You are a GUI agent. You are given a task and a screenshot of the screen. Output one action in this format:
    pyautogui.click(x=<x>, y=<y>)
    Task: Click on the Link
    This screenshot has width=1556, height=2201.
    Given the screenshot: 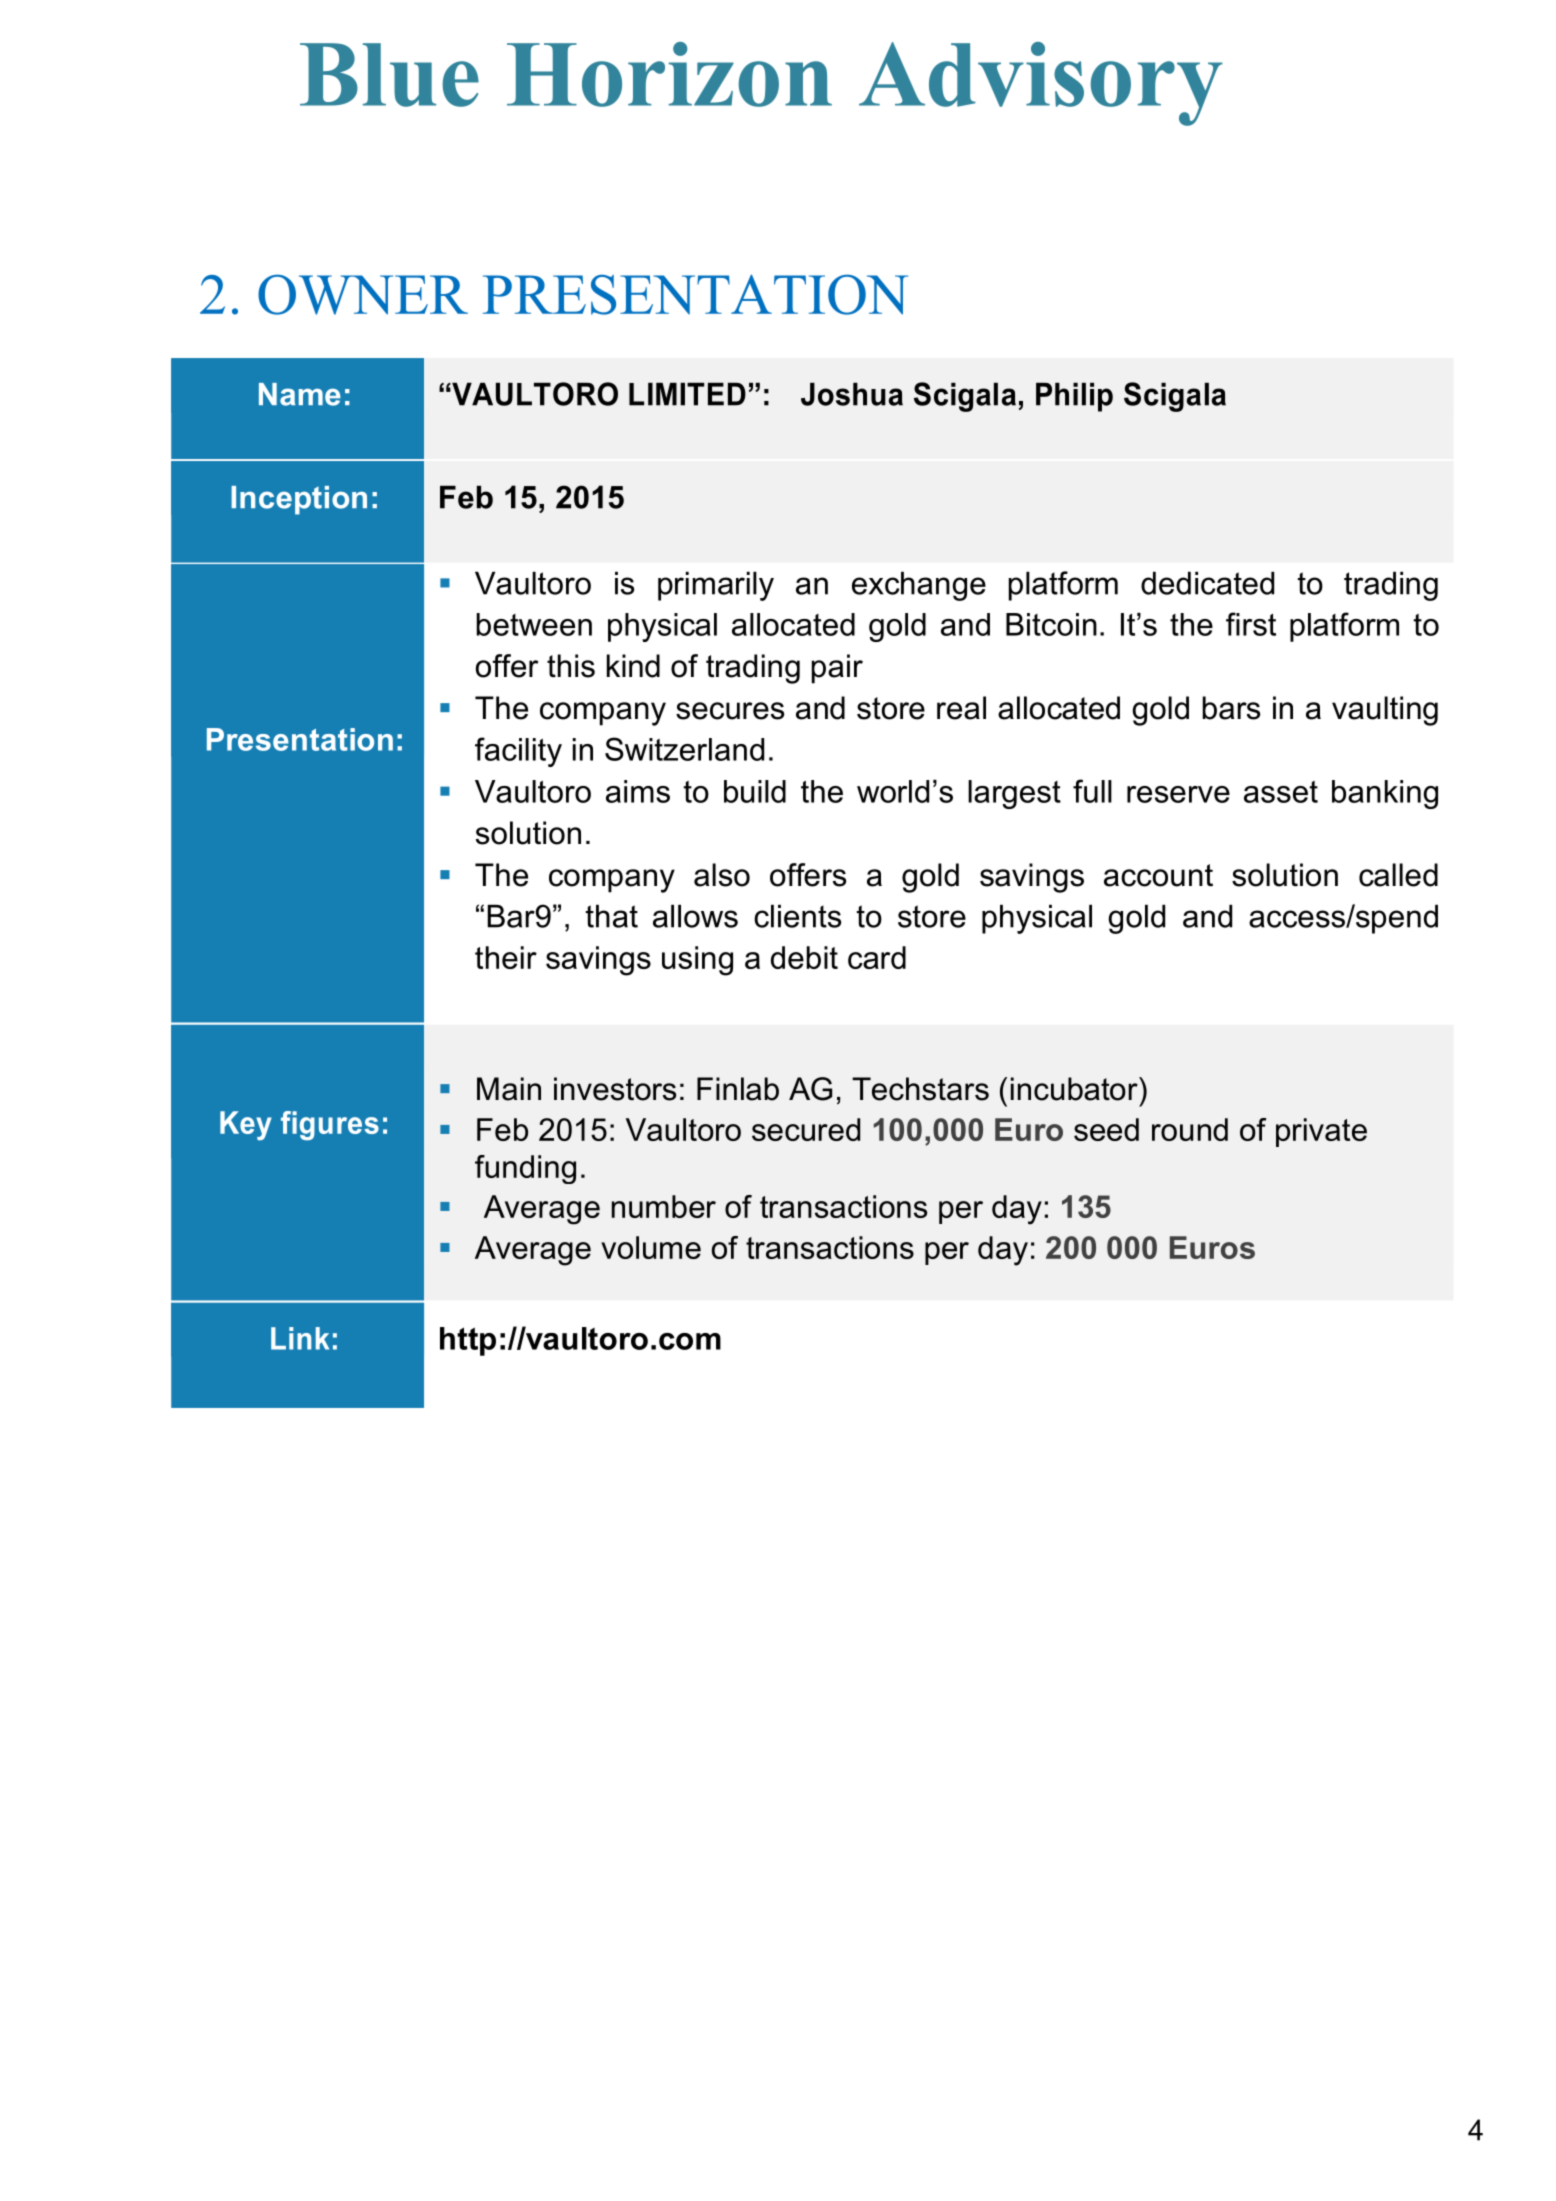 What is the action you would take?
    pyautogui.click(x=300, y=1338)
